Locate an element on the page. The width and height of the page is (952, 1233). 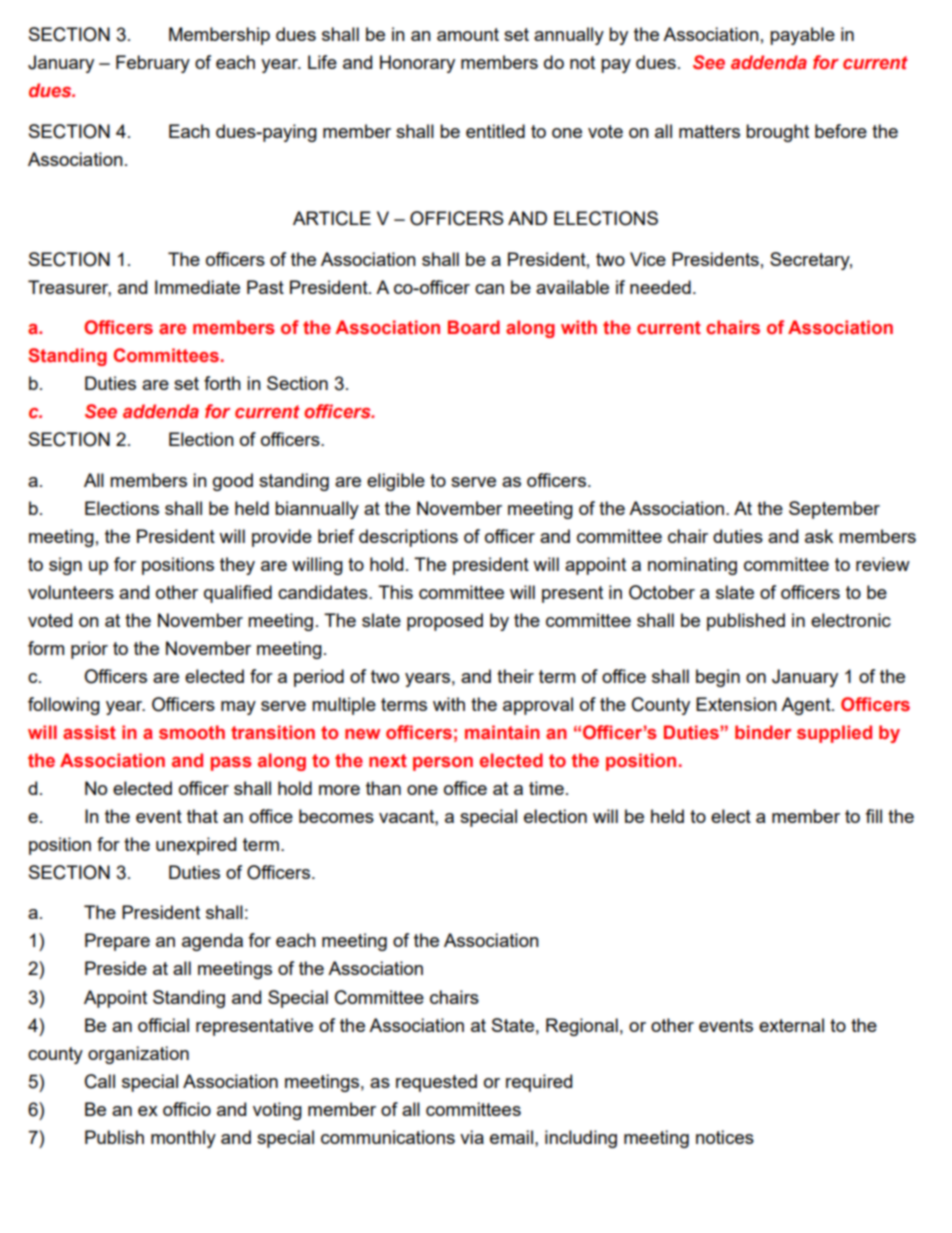
forth is located at coordinates (222, 383).
